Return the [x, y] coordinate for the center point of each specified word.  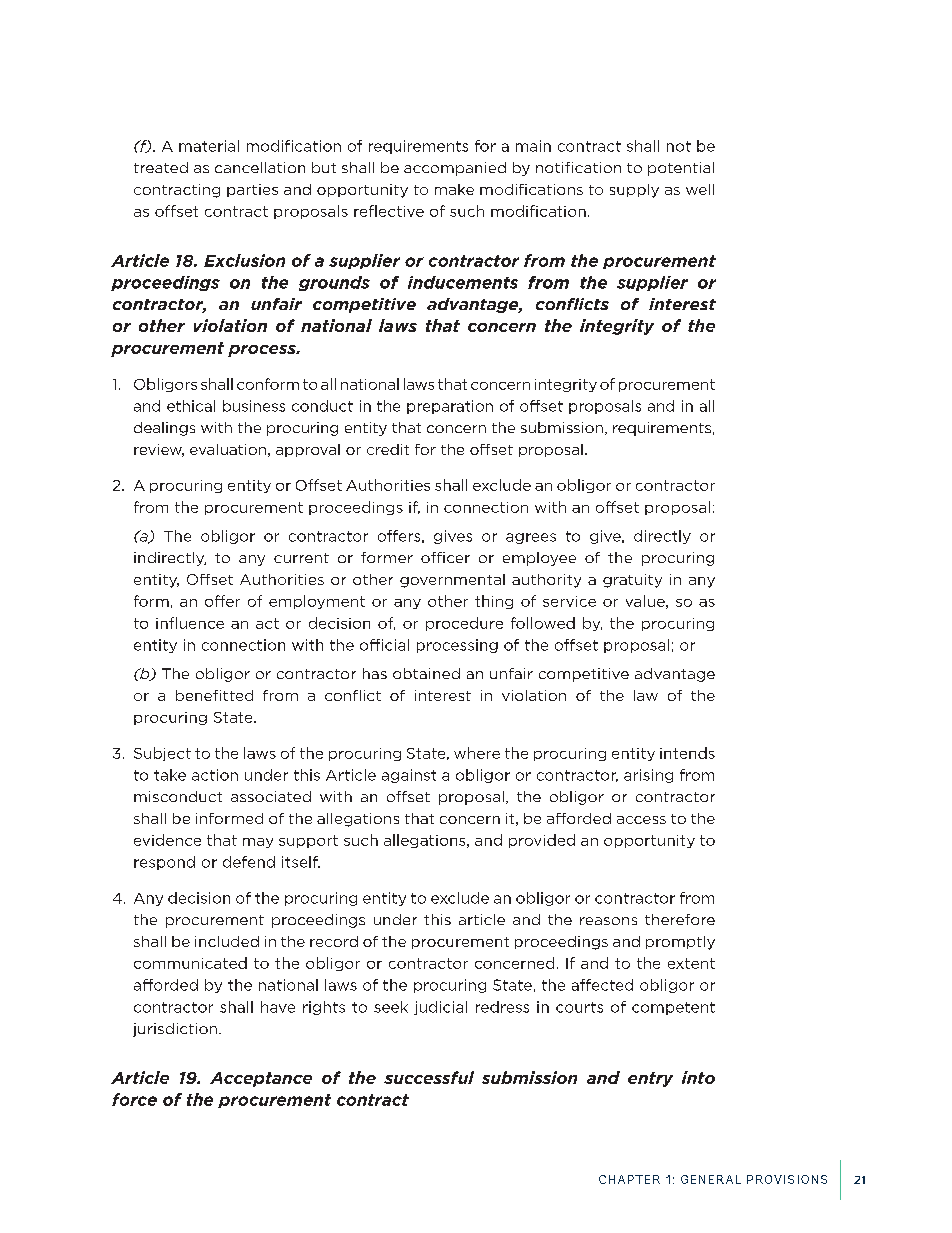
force [134, 1099]
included [227, 941]
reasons [608, 921]
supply [634, 191]
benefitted [214, 695]
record [334, 941]
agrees [531, 538]
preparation [450, 407]
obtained [426, 673]
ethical [191, 406]
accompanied [455, 169]
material [209, 146]
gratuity [632, 581]
